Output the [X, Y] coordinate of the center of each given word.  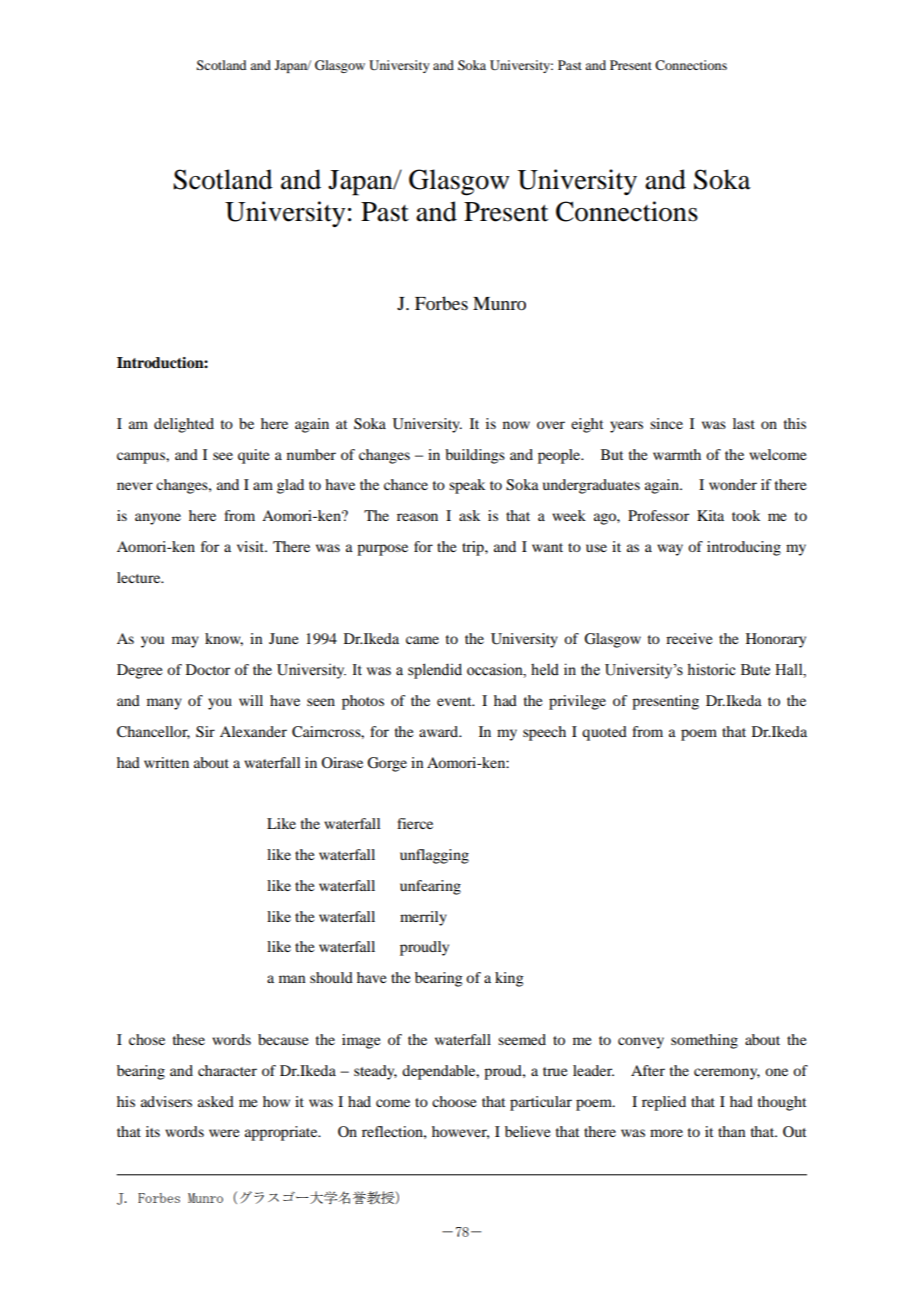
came [422, 640]
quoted [604, 733]
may [185, 642]
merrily [423, 918]
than [731, 1131]
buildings [475, 456]
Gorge [387, 764]
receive [689, 638]
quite [253, 456]
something [704, 1041]
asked [216, 1101]
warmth [677, 454]
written [166, 762]
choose [454, 1101]
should [331, 977]
